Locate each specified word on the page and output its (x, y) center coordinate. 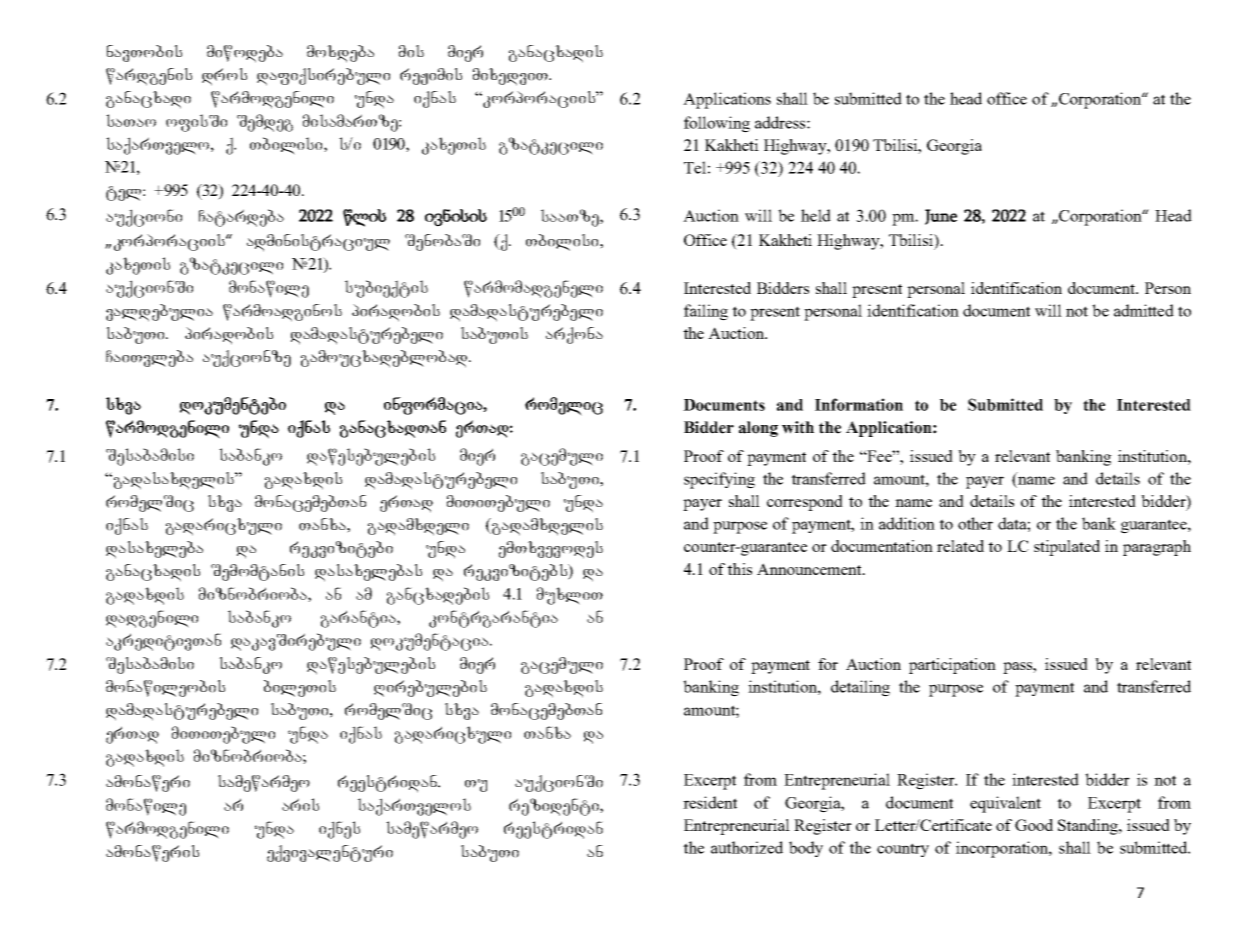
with (798, 427)
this (739, 569)
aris (300, 804)
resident (710, 802)
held (816, 215)
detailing (860, 688)
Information (859, 404)
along (758, 429)
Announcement (810, 569)
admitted (1144, 310)
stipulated (1067, 548)
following (717, 124)
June (941, 217)
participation (952, 666)
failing (706, 312)
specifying (719, 480)
